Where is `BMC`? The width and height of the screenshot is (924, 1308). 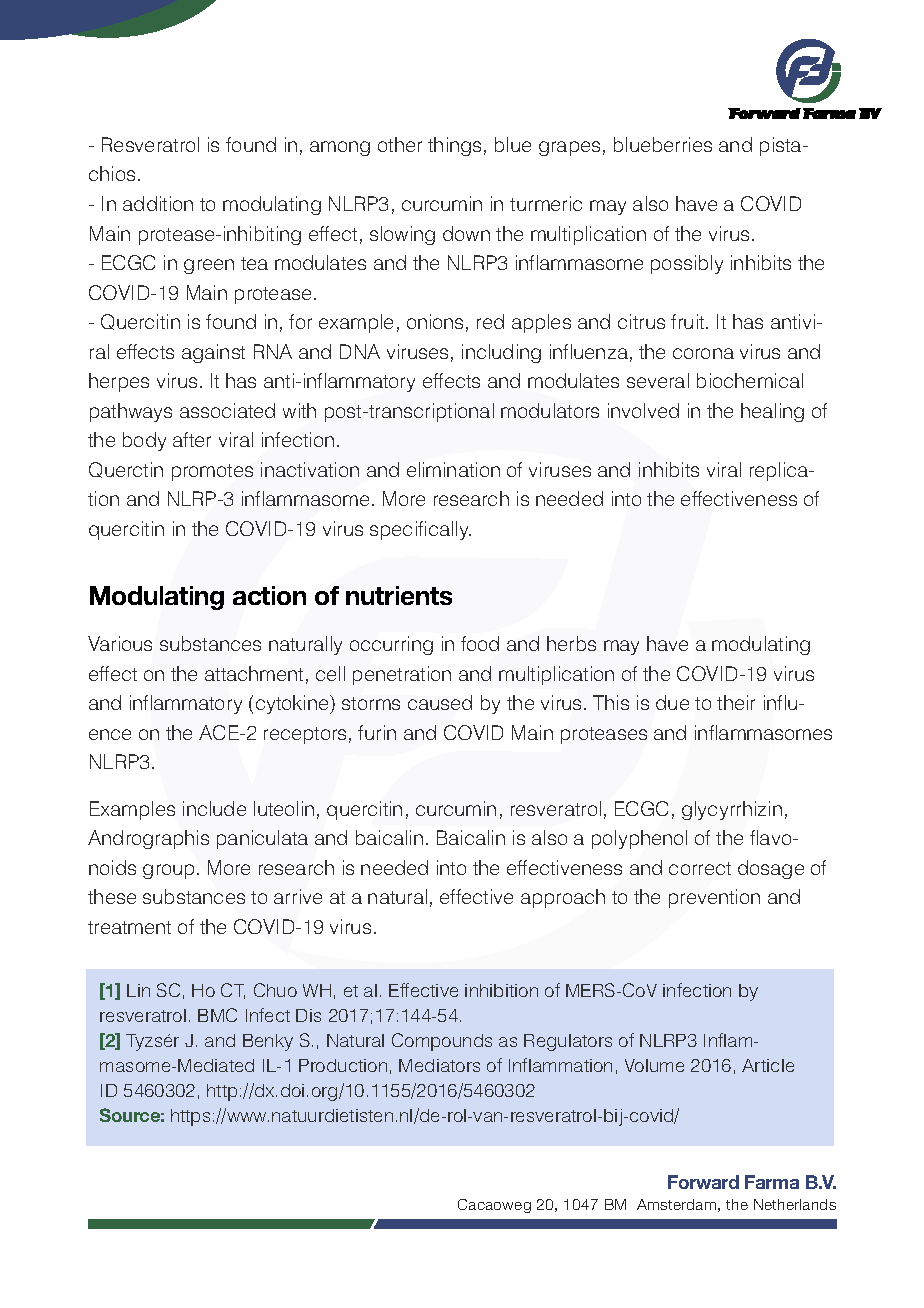
BMC is located at coordinates (217, 1015).
